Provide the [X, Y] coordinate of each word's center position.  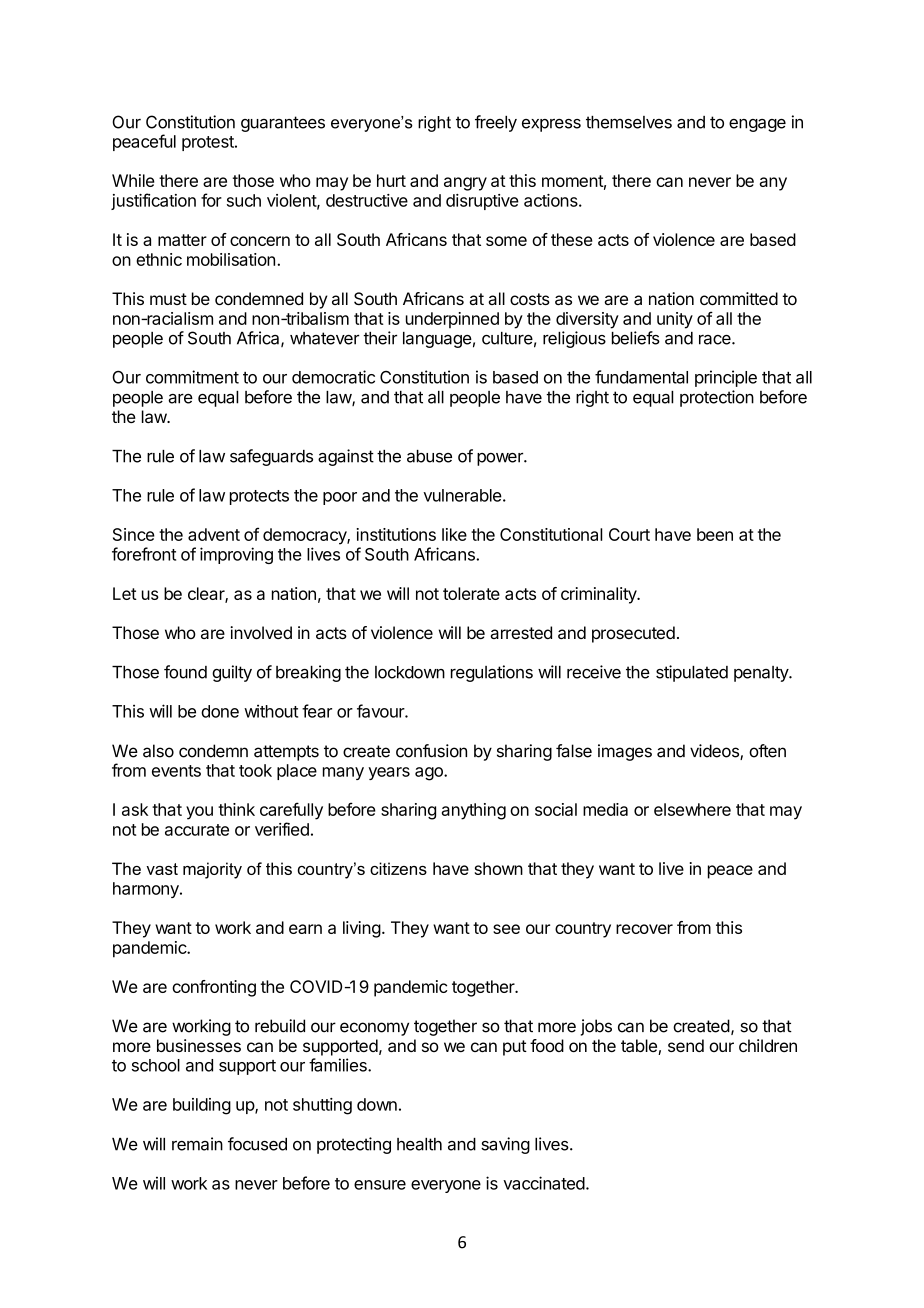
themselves [629, 122]
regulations [492, 673]
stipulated [692, 673]
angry [465, 184]
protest [209, 143]
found [185, 672]
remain [197, 1144]
